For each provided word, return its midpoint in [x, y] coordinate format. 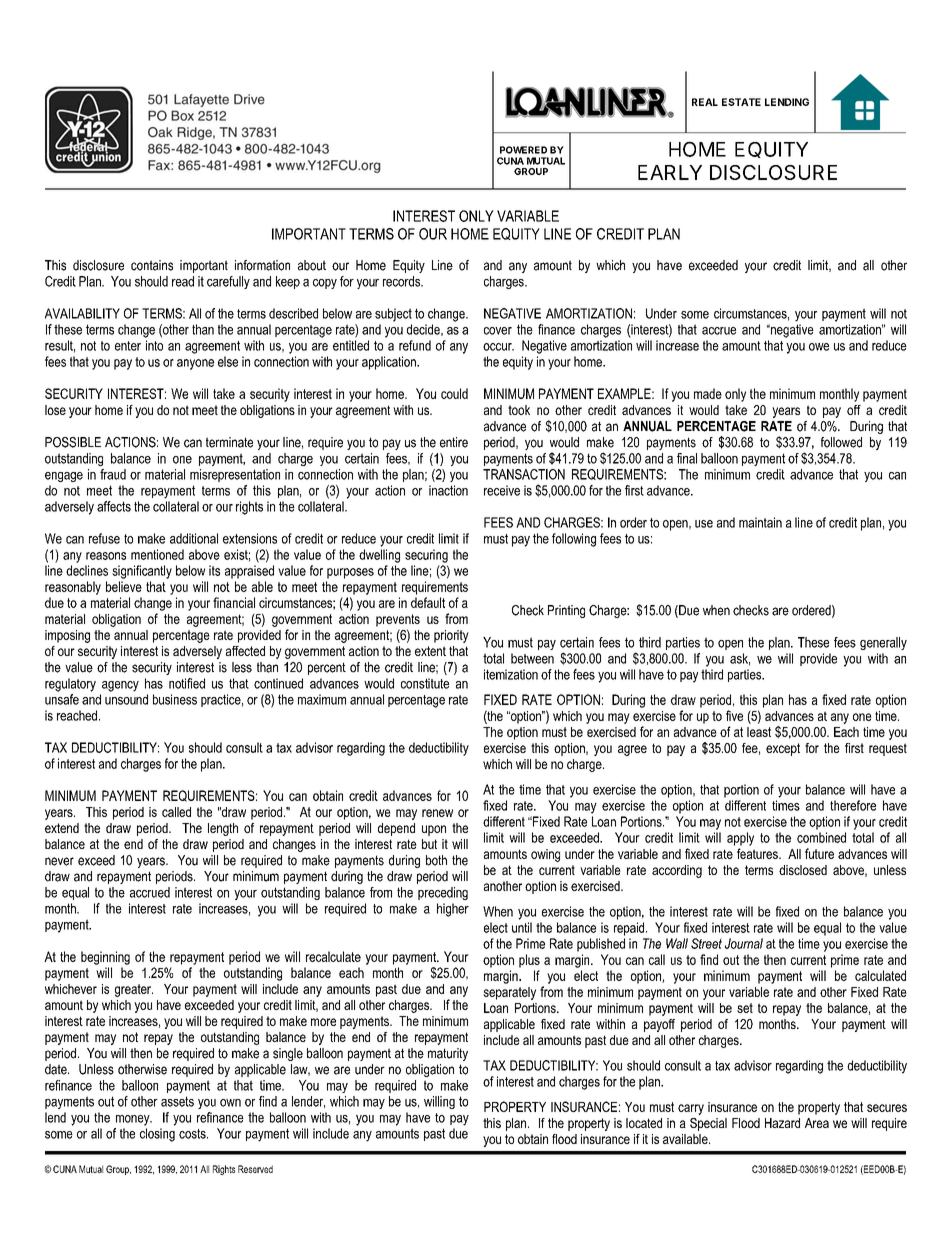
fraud [113, 474]
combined [821, 837]
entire [454, 442]
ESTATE [741, 102]
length [223, 829]
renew [437, 813]
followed [841, 442]
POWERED [523, 150]
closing [157, 1135]
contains [152, 265]
